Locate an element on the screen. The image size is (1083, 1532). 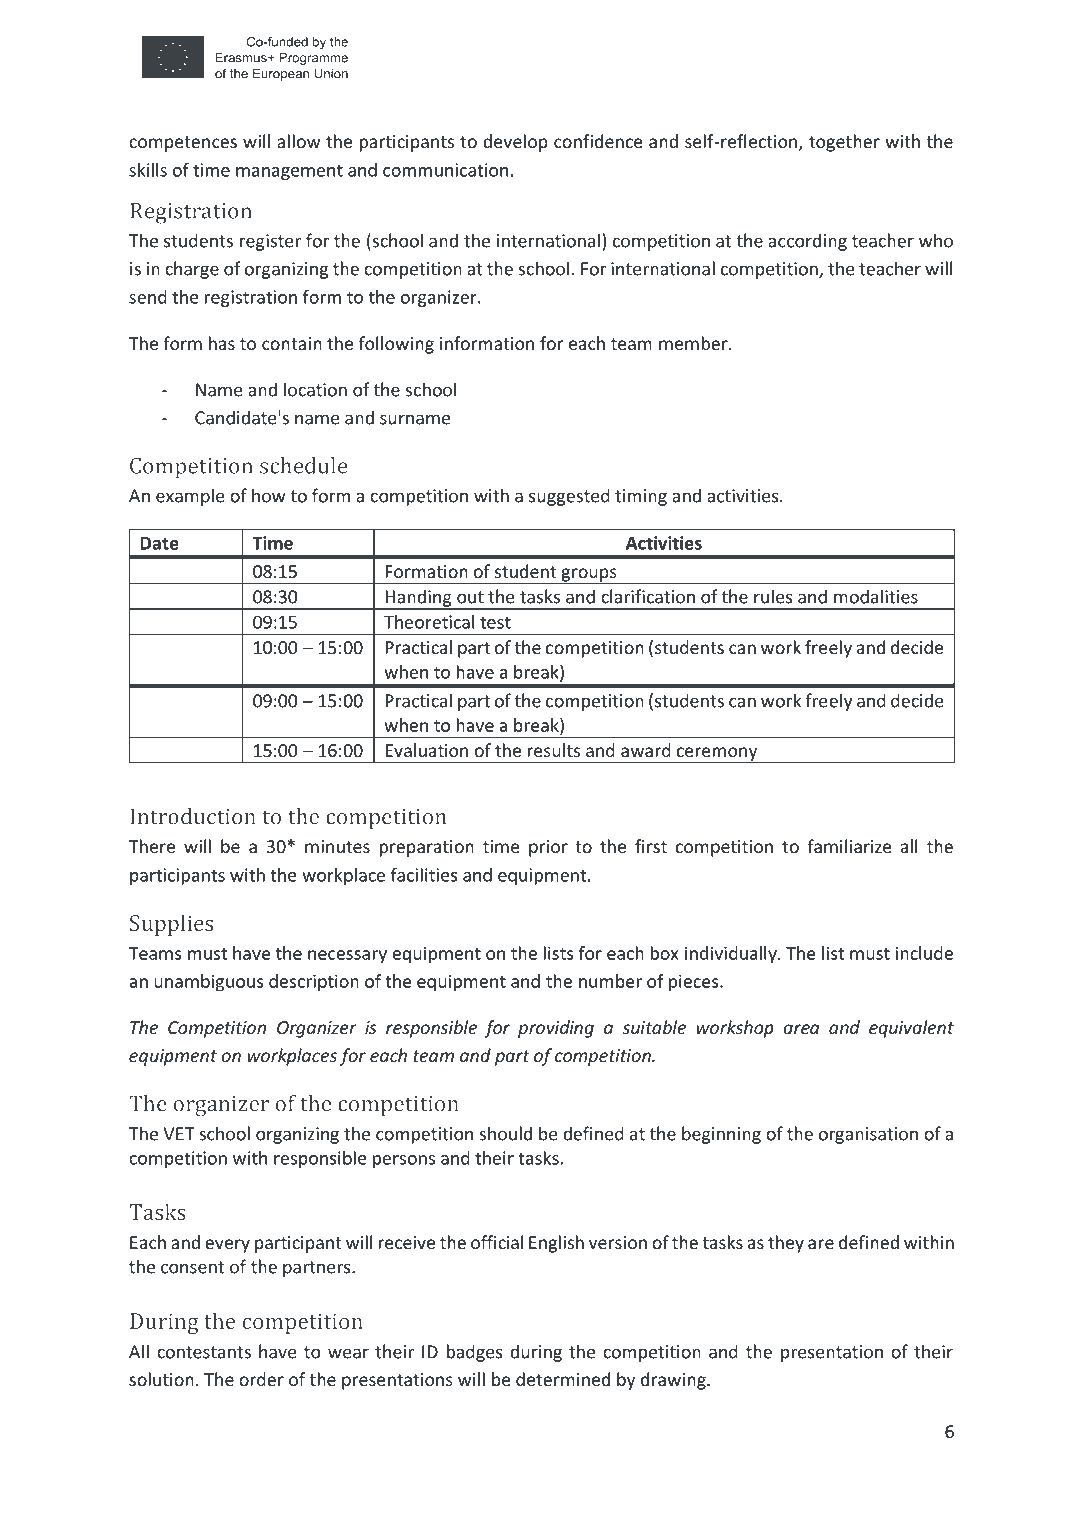
they is located at coordinates (786, 1244).
